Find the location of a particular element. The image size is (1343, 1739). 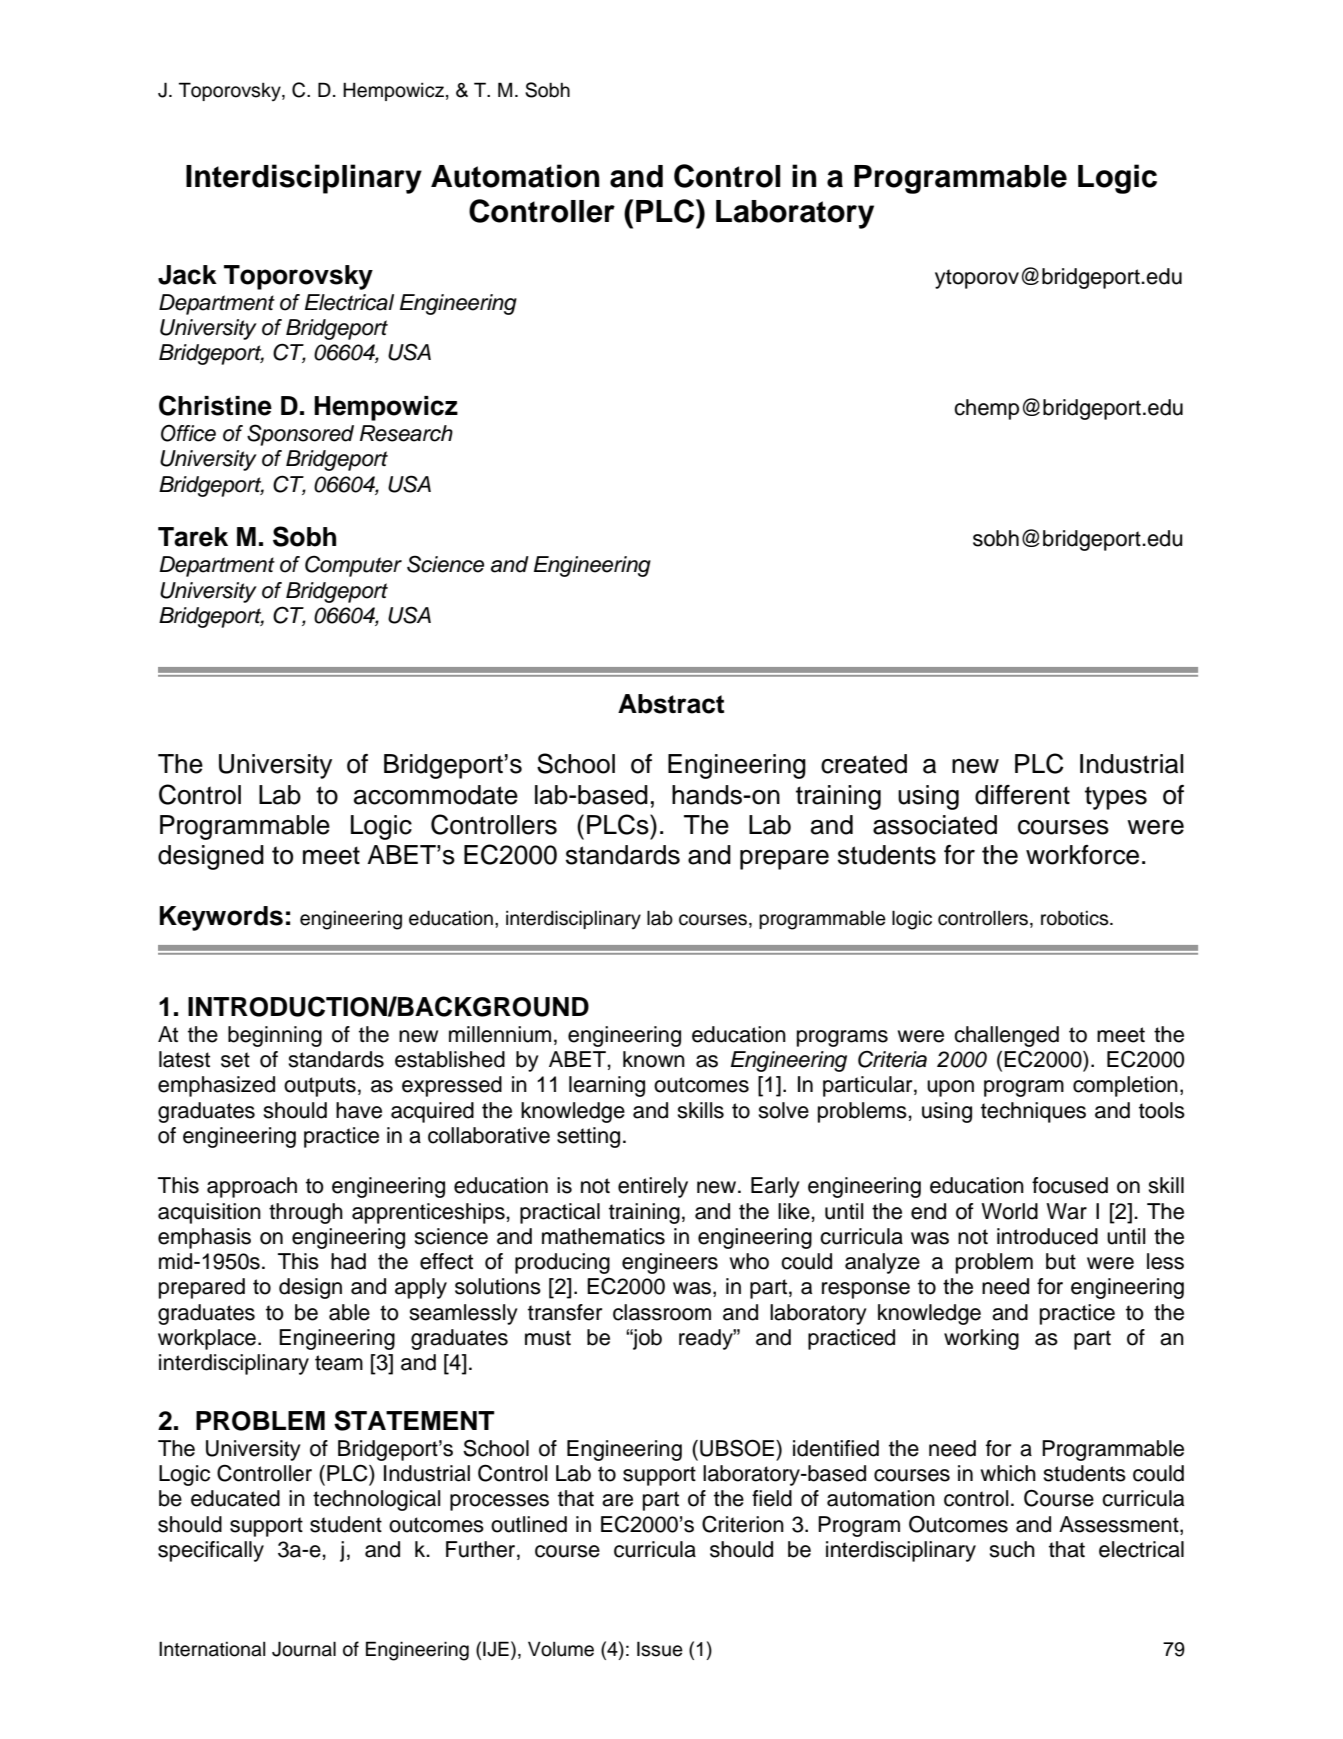

created is located at coordinates (864, 764).
